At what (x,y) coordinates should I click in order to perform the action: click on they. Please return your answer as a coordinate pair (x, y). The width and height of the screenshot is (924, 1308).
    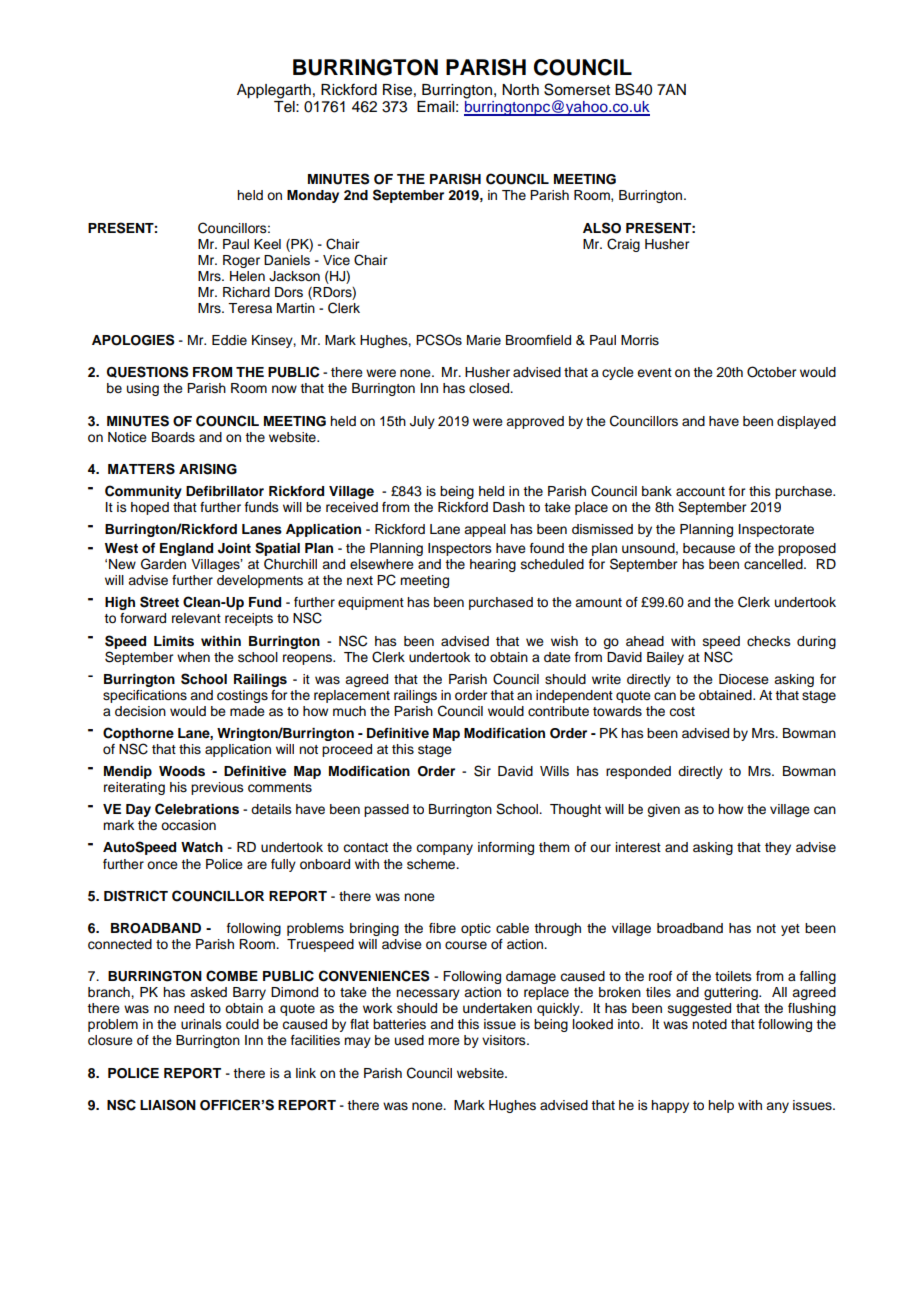
    Looking at the image, I should click on (778, 848).
